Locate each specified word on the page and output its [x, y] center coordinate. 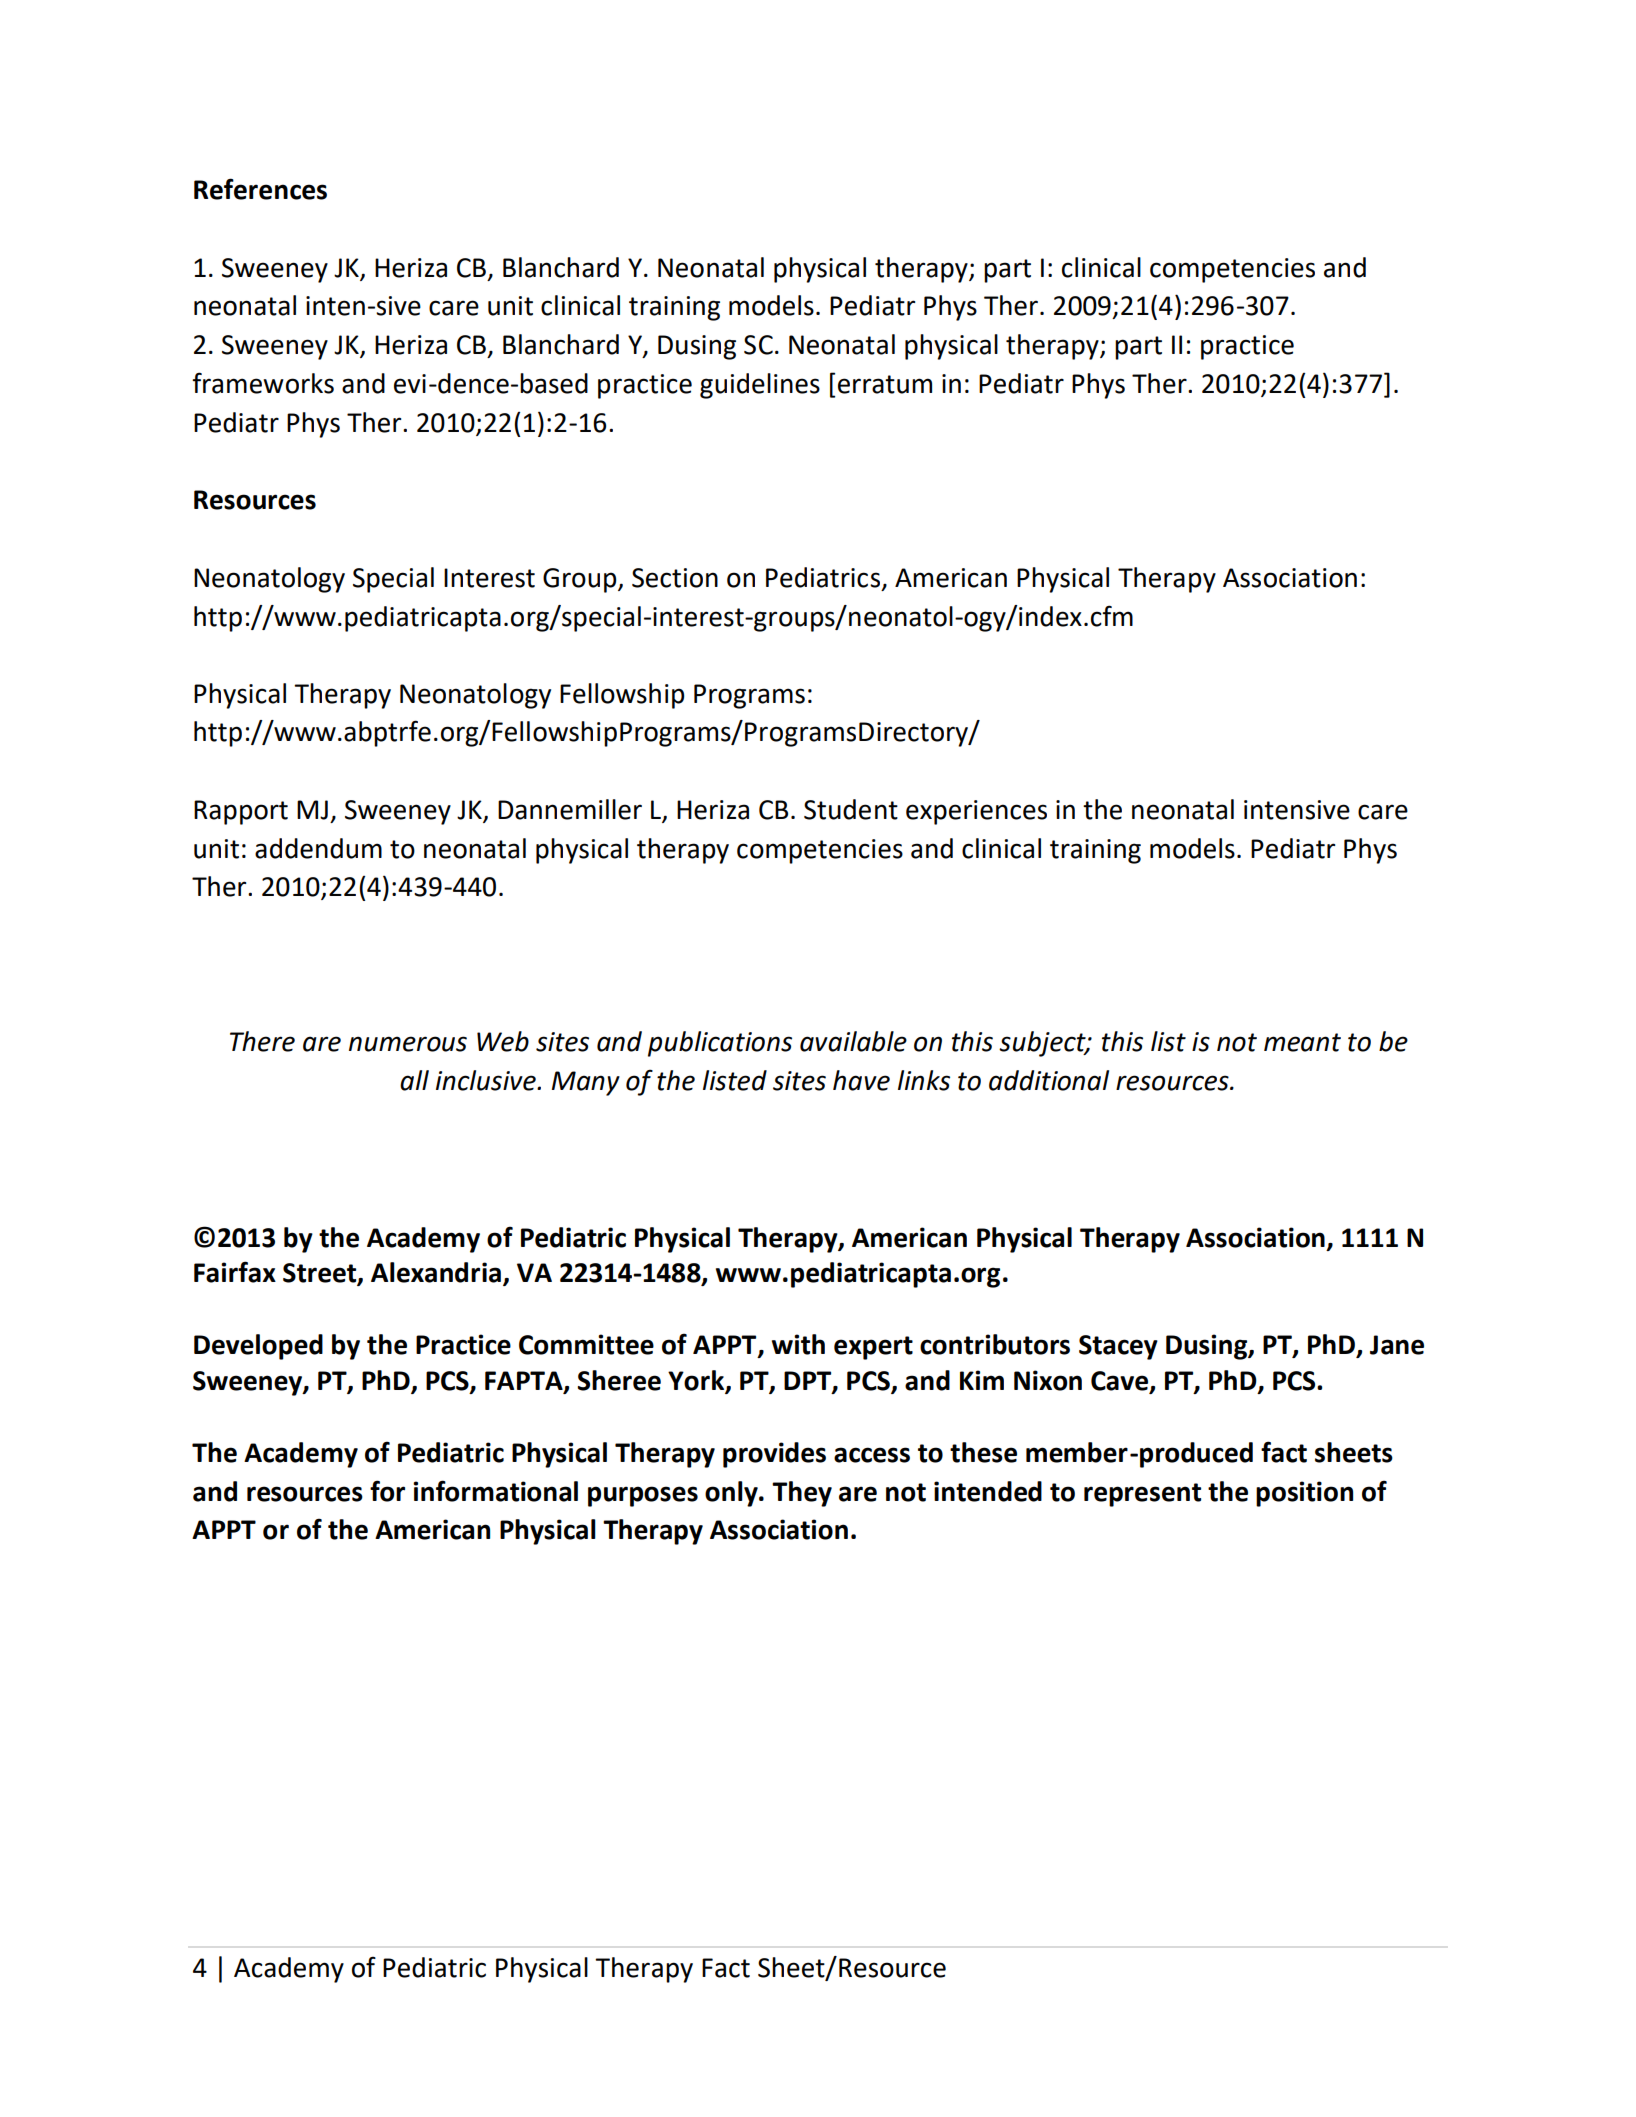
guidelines [760, 386]
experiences [976, 812]
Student [851, 809]
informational [495, 1491]
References [260, 189]
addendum [318, 848]
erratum [885, 384]
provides [774, 1455]
